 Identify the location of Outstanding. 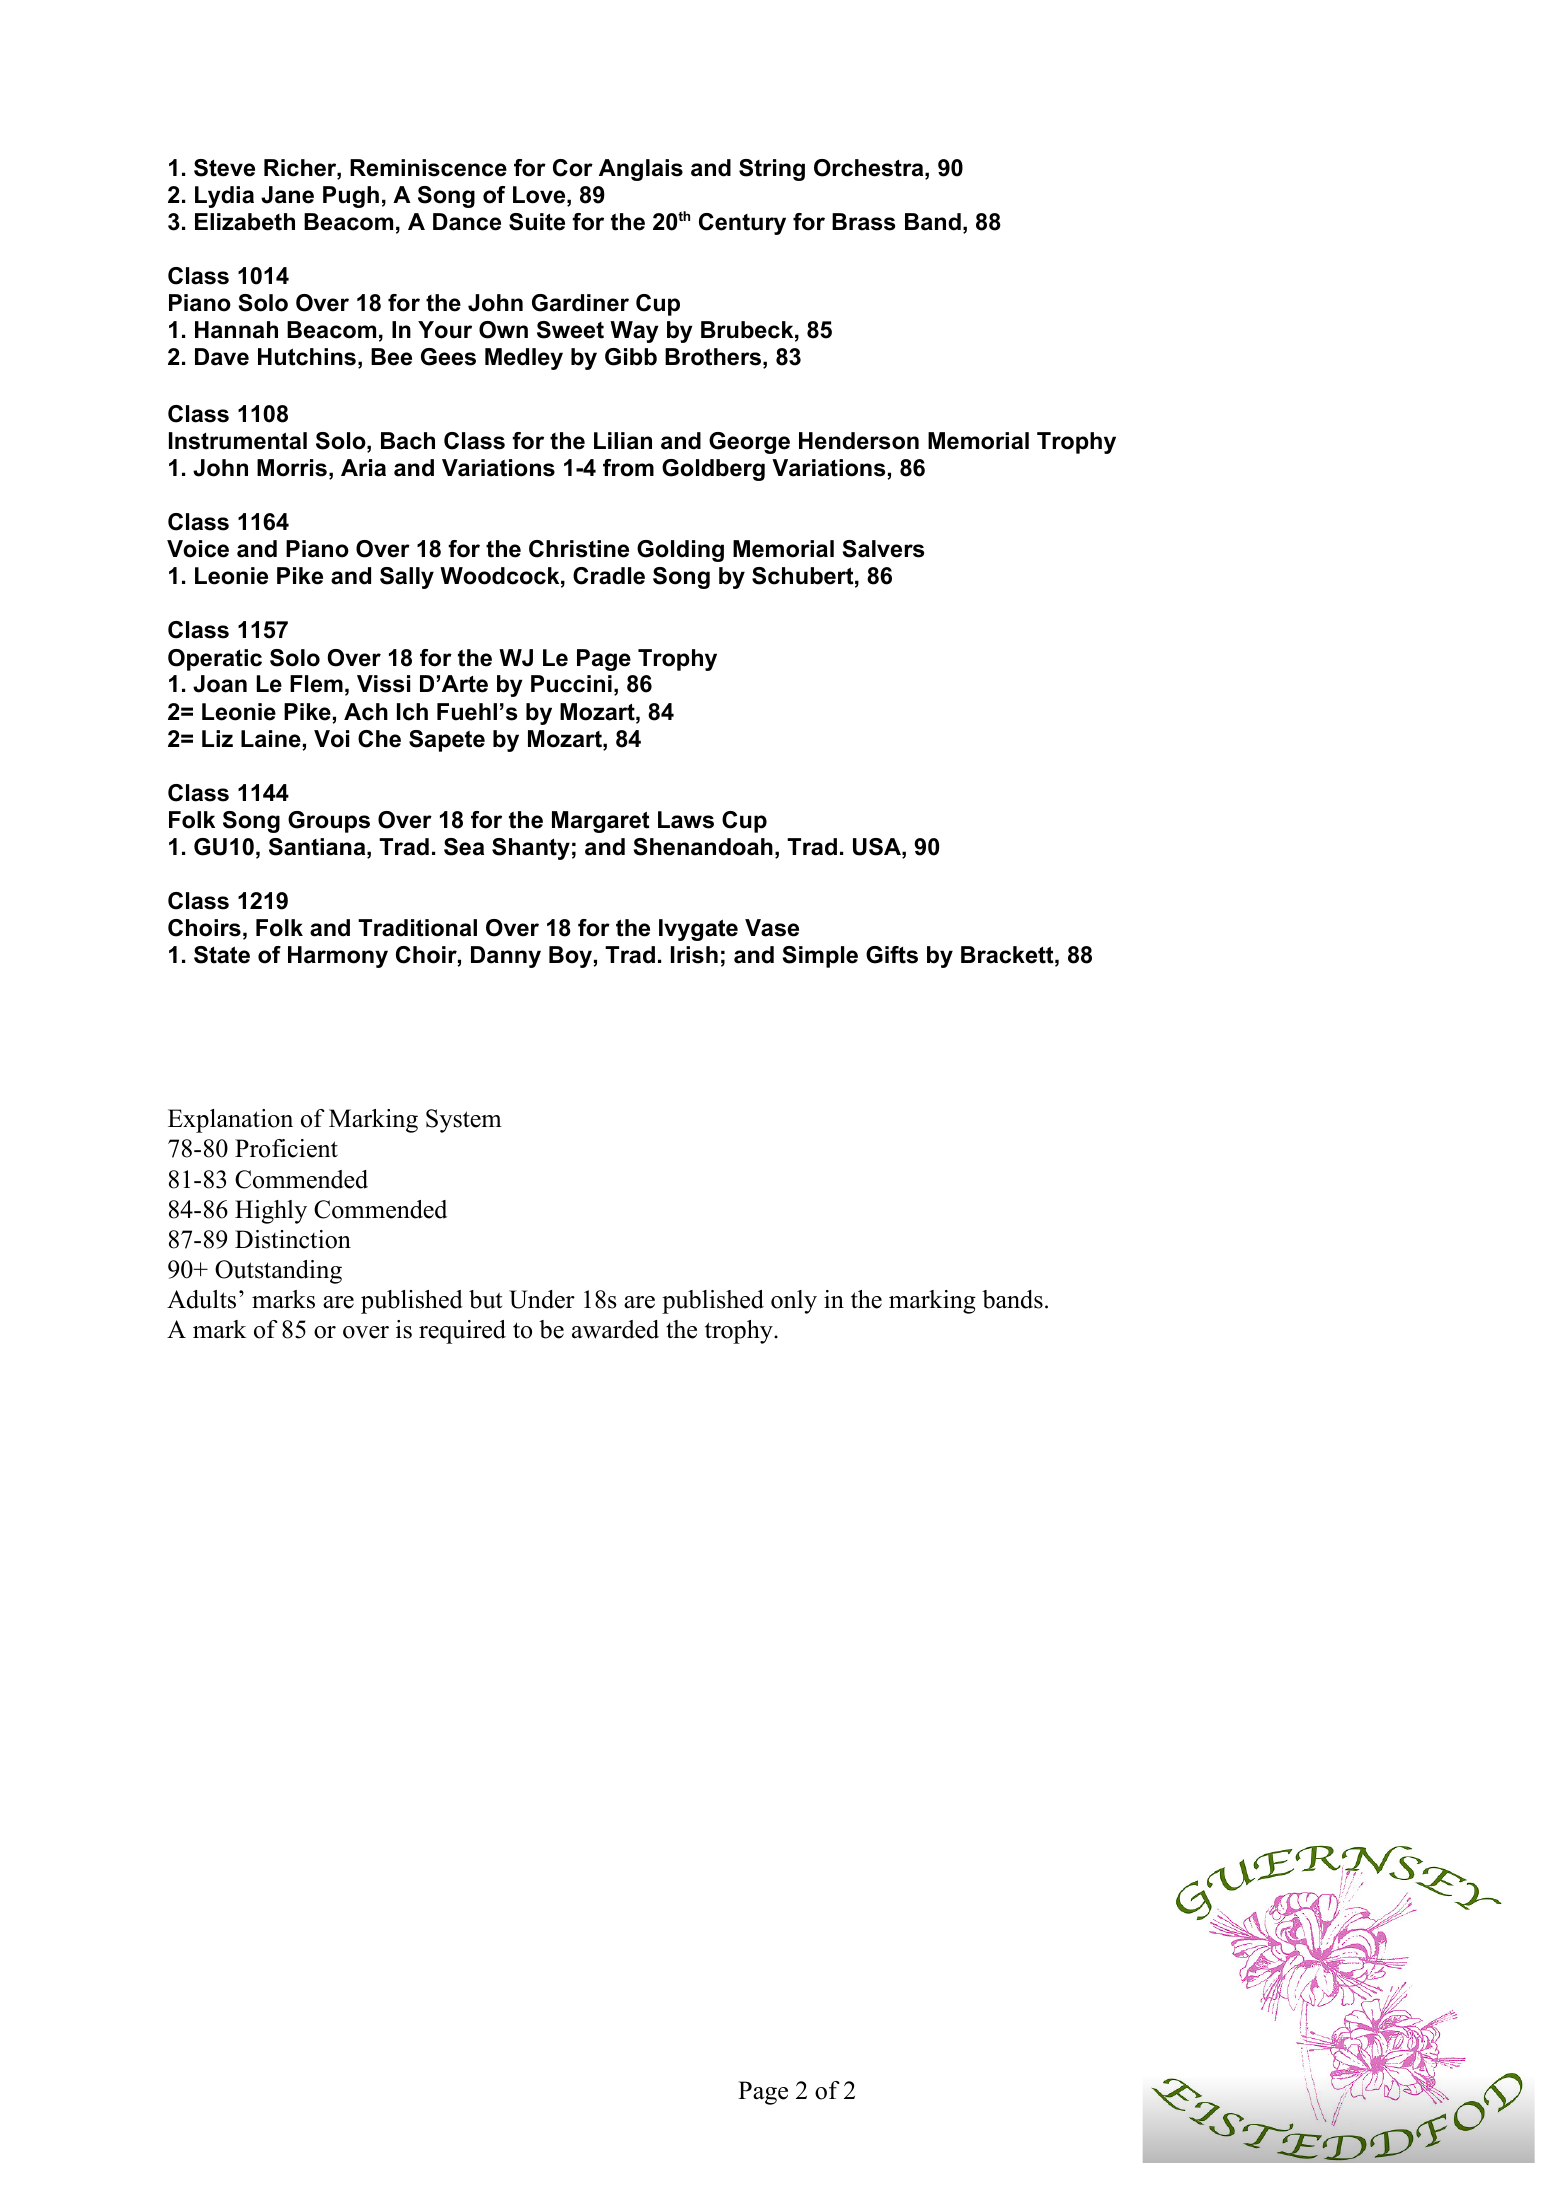
(278, 1272).
